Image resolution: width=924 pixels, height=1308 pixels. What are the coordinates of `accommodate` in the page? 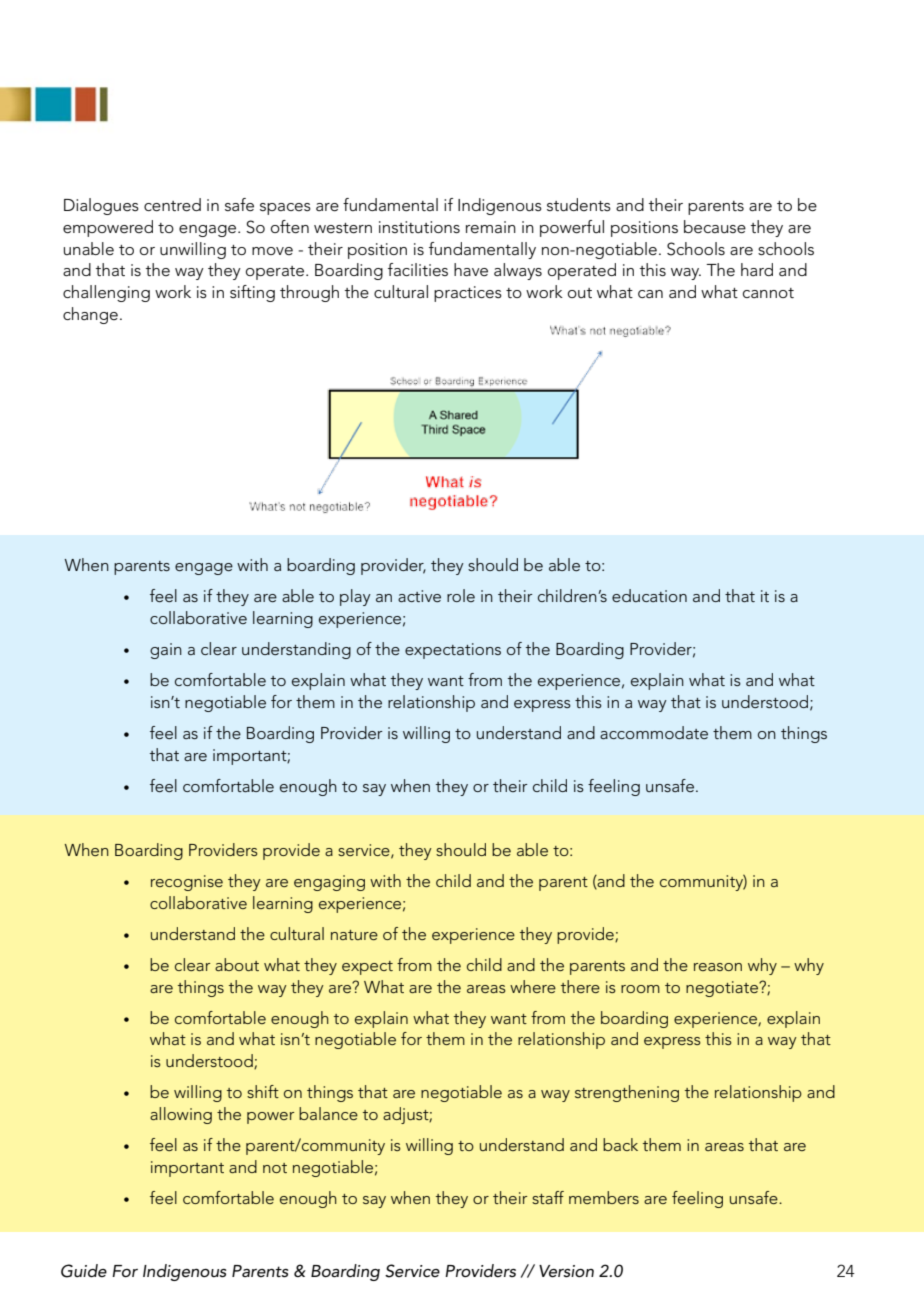 It's located at (654, 732).
